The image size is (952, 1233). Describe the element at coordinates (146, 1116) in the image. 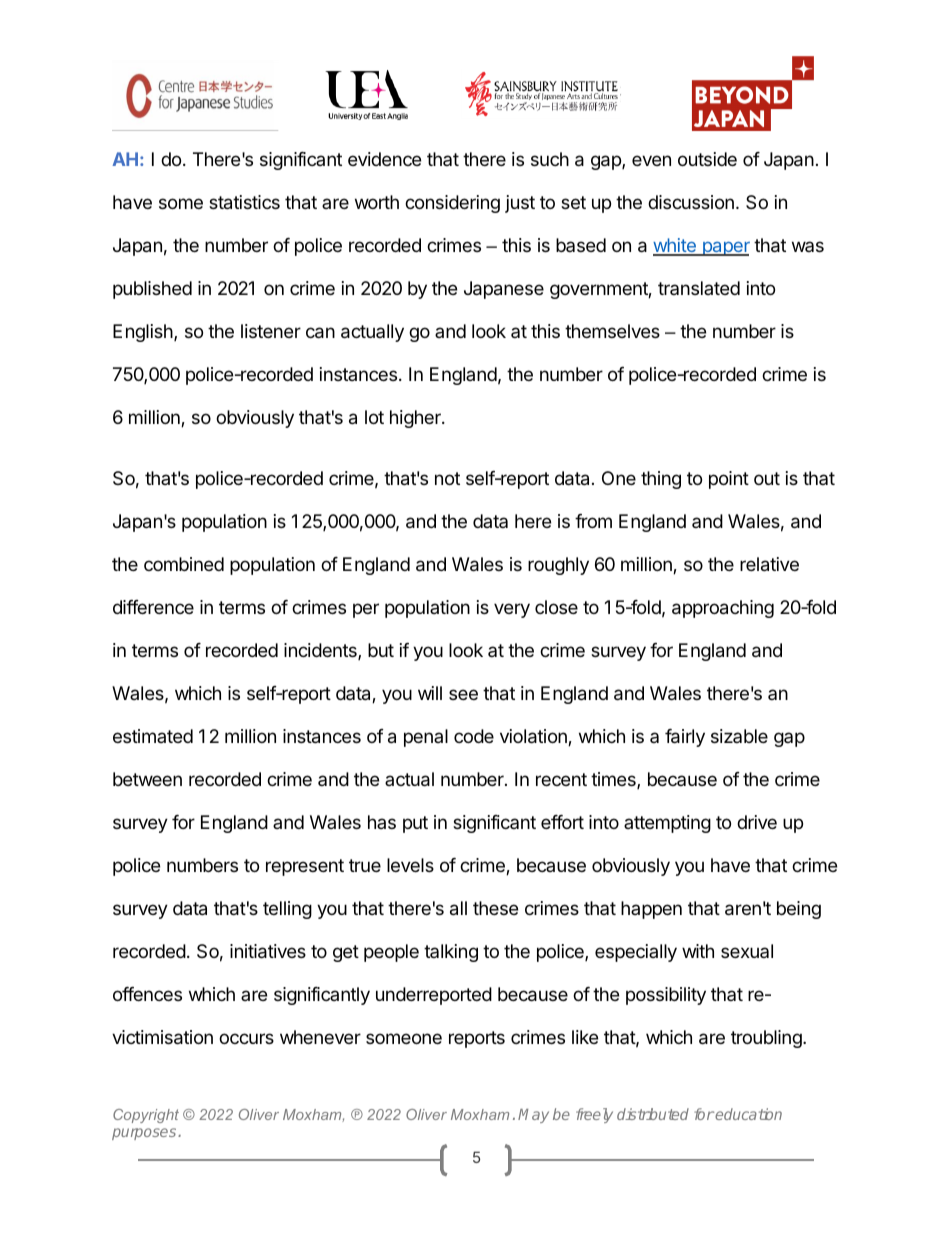

I see `Copyright` at that location.
